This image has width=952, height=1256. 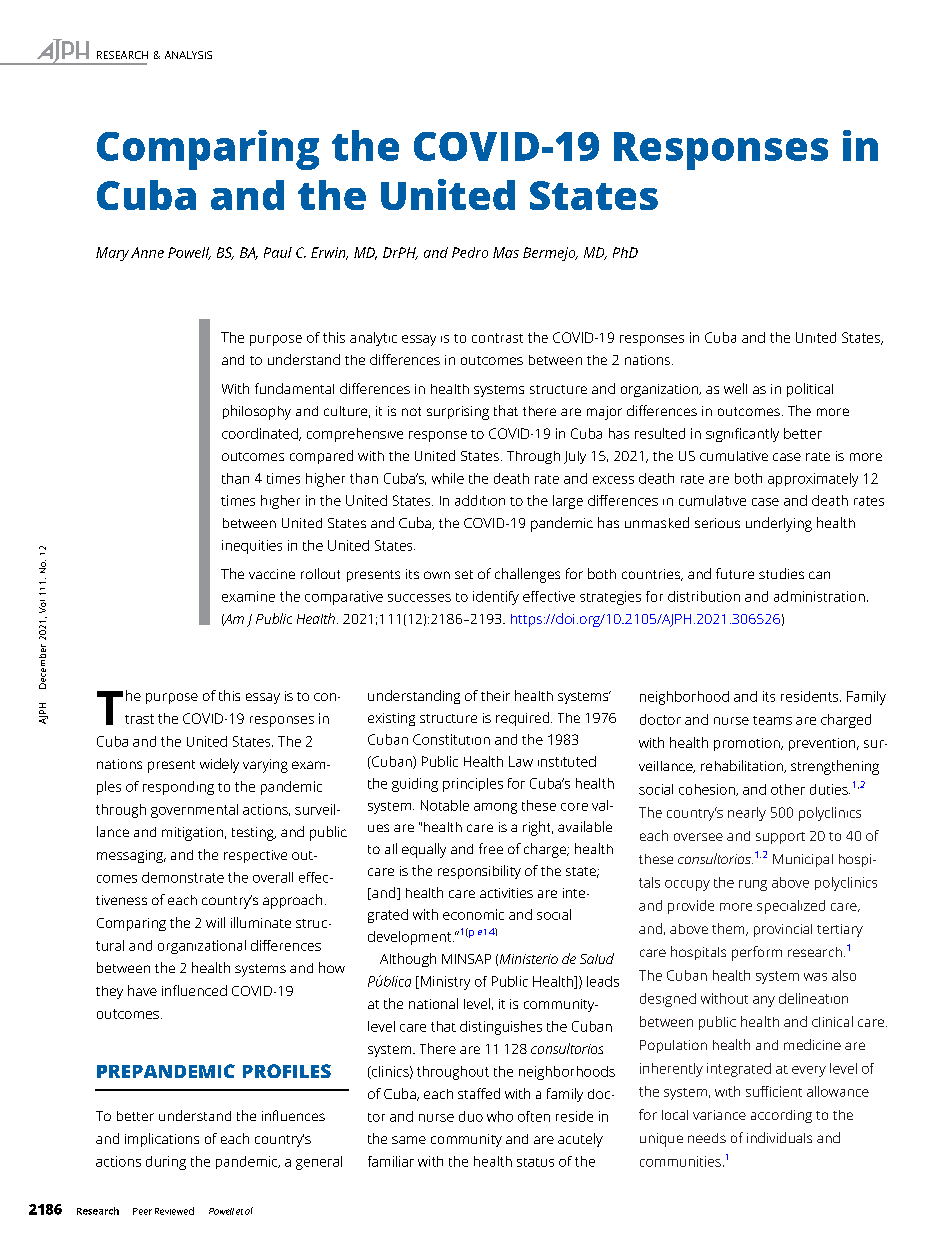 I want to click on individuals, so click(x=779, y=1137).
